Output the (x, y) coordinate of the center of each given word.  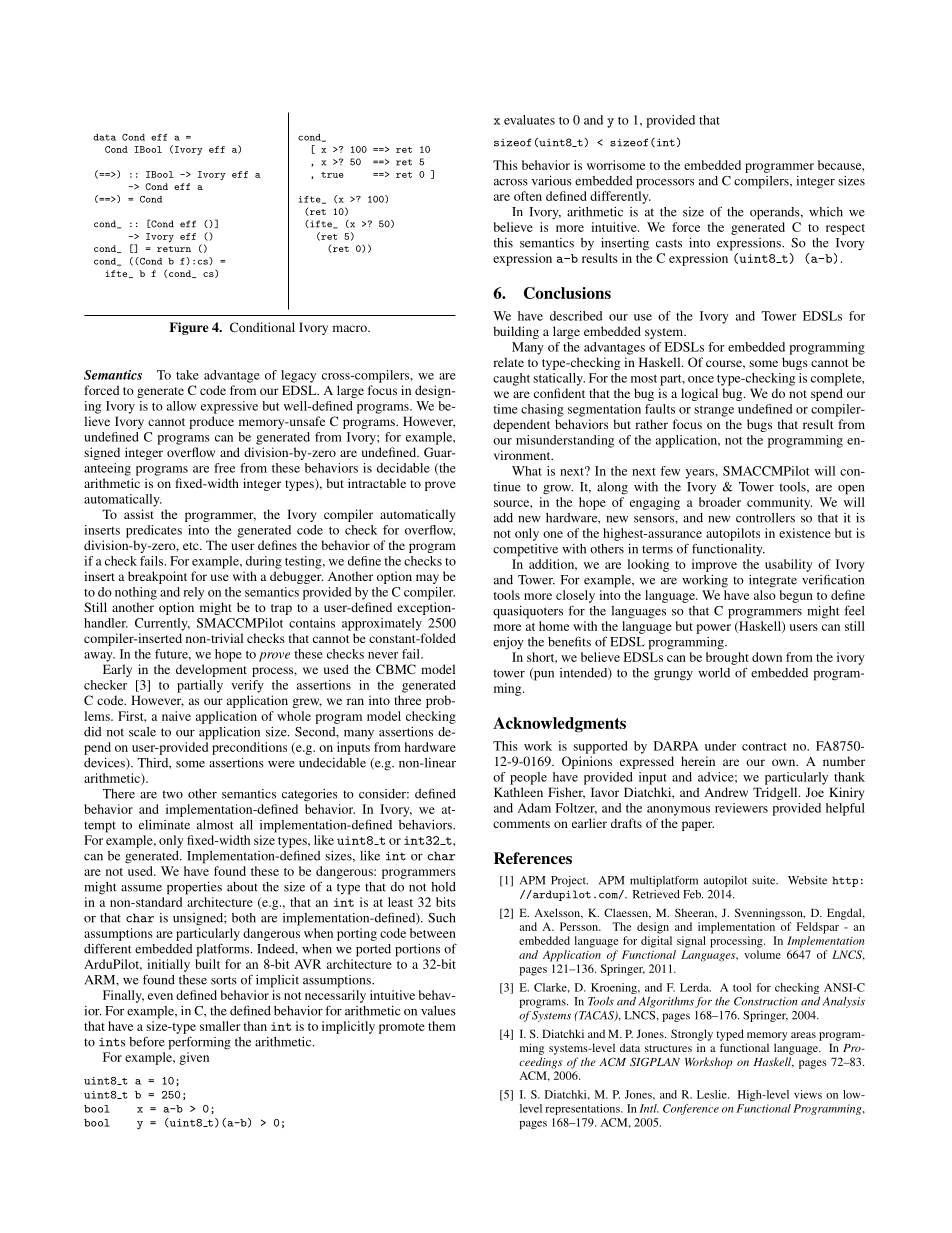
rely (193, 593)
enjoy (508, 643)
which (826, 212)
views (808, 1094)
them (442, 1026)
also (765, 595)
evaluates (529, 120)
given (194, 1058)
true (332, 175)
